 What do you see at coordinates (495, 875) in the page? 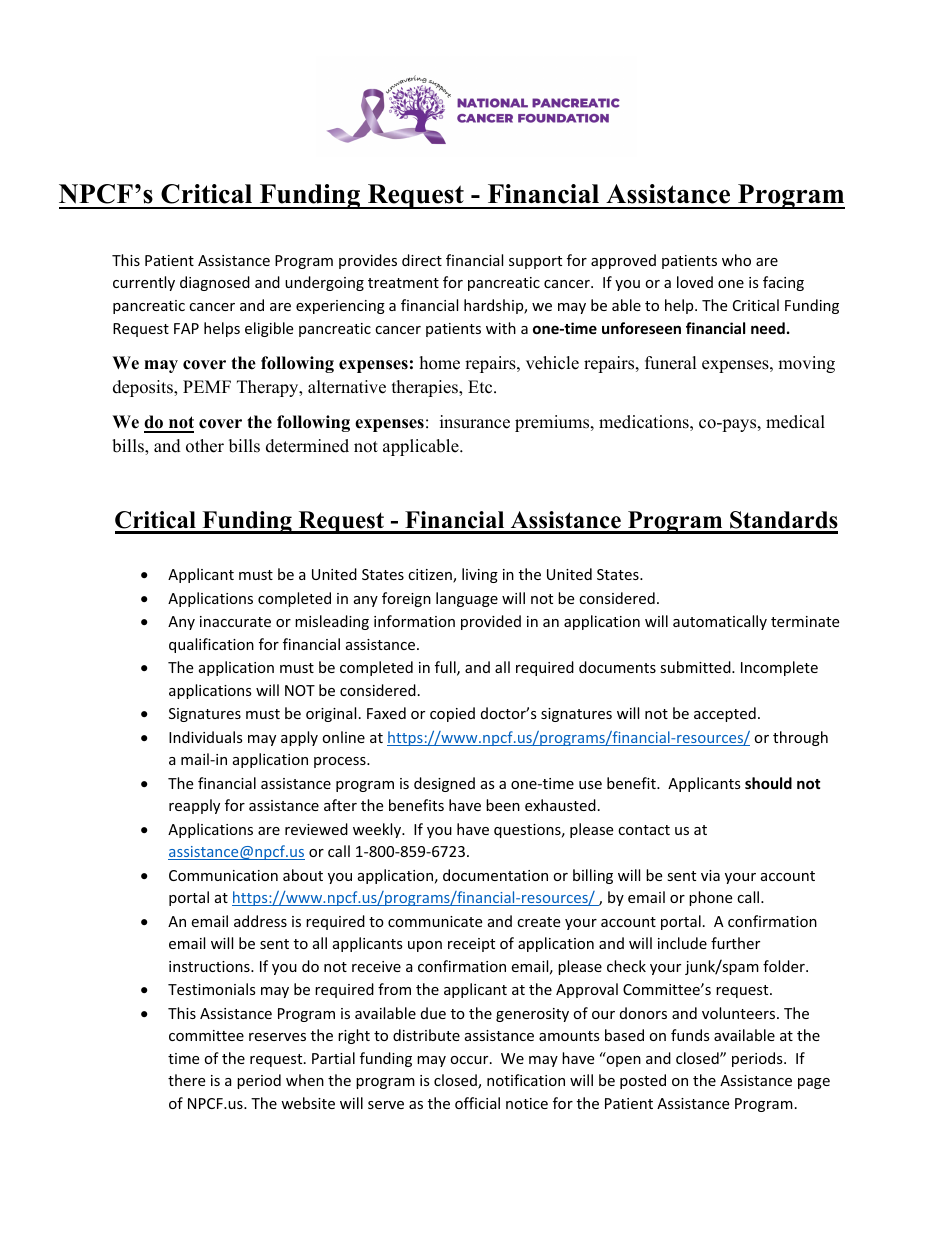
I see `documentation` at bounding box center [495, 875].
